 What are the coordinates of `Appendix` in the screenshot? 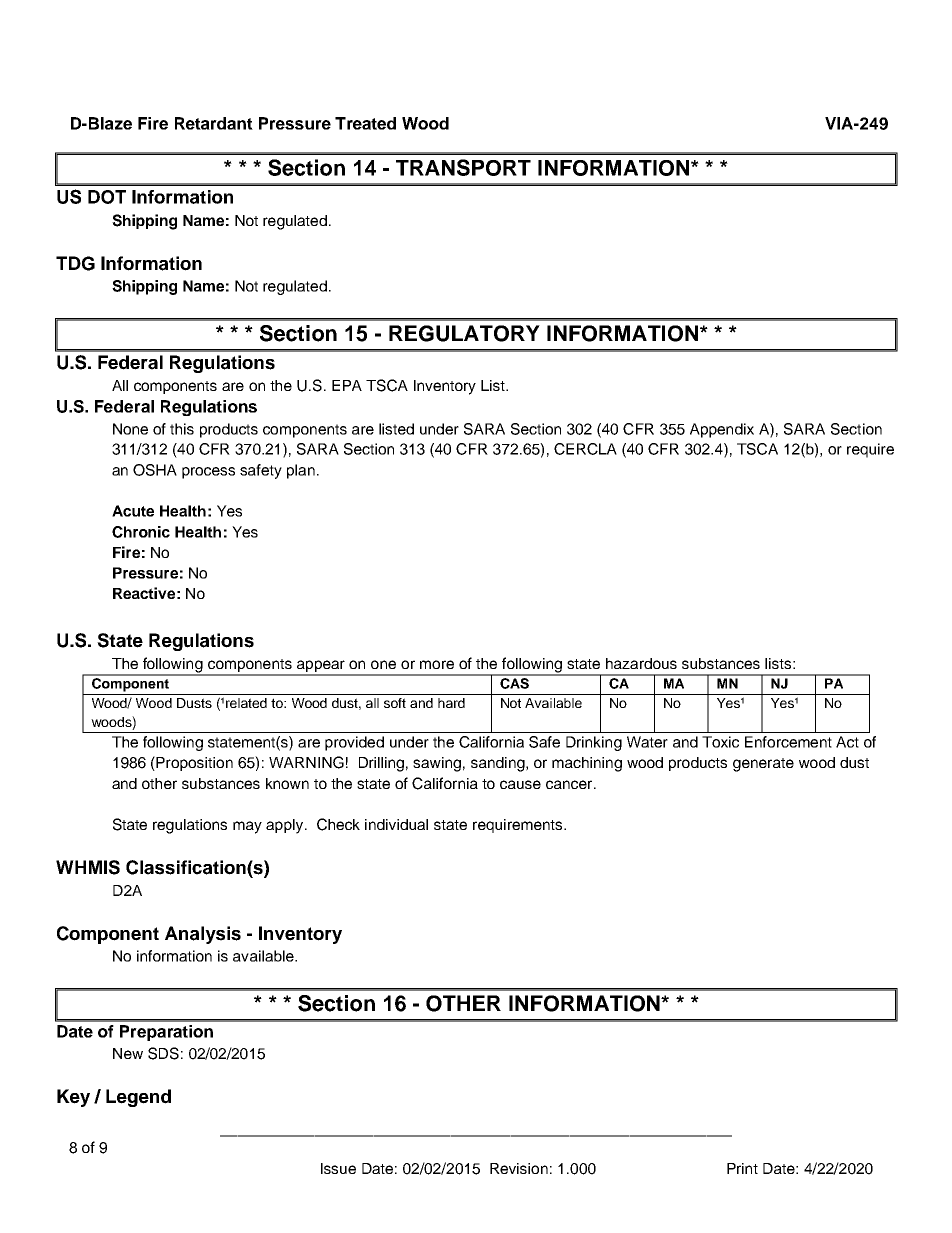 It's located at (722, 430).
